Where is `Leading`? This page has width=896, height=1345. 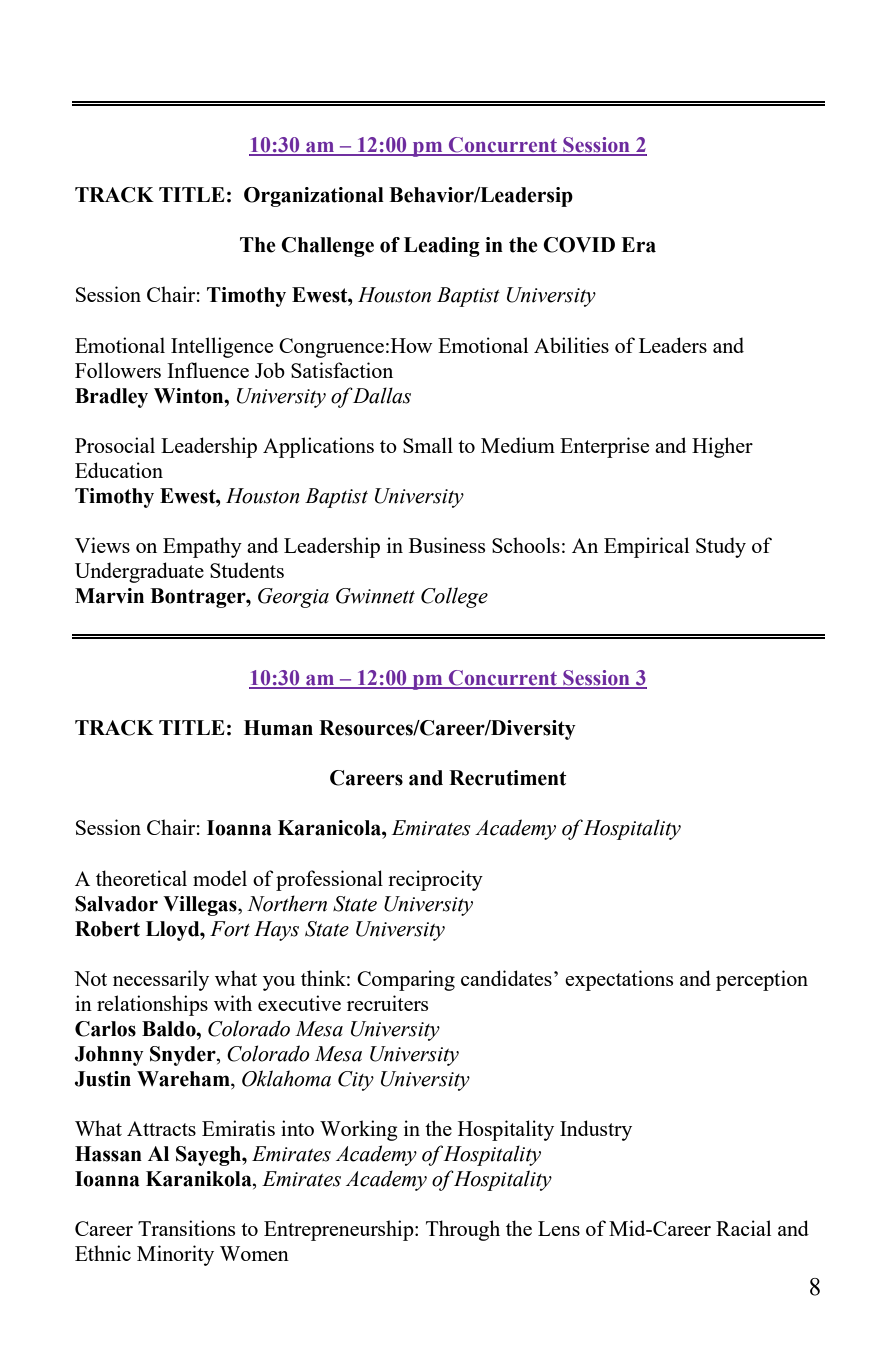
Leading is located at coordinates (442, 247).
